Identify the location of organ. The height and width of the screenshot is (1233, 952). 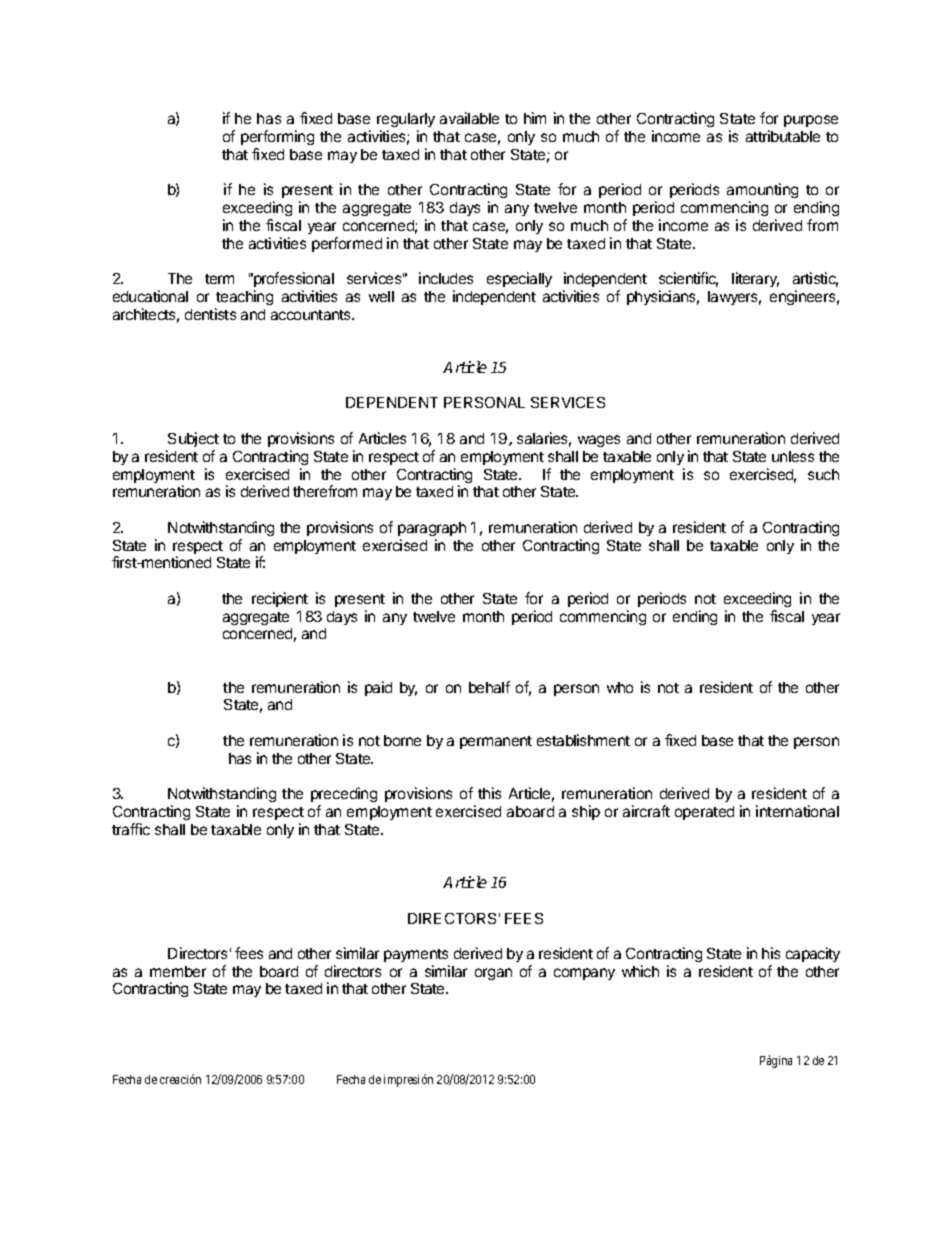
(493, 974).
